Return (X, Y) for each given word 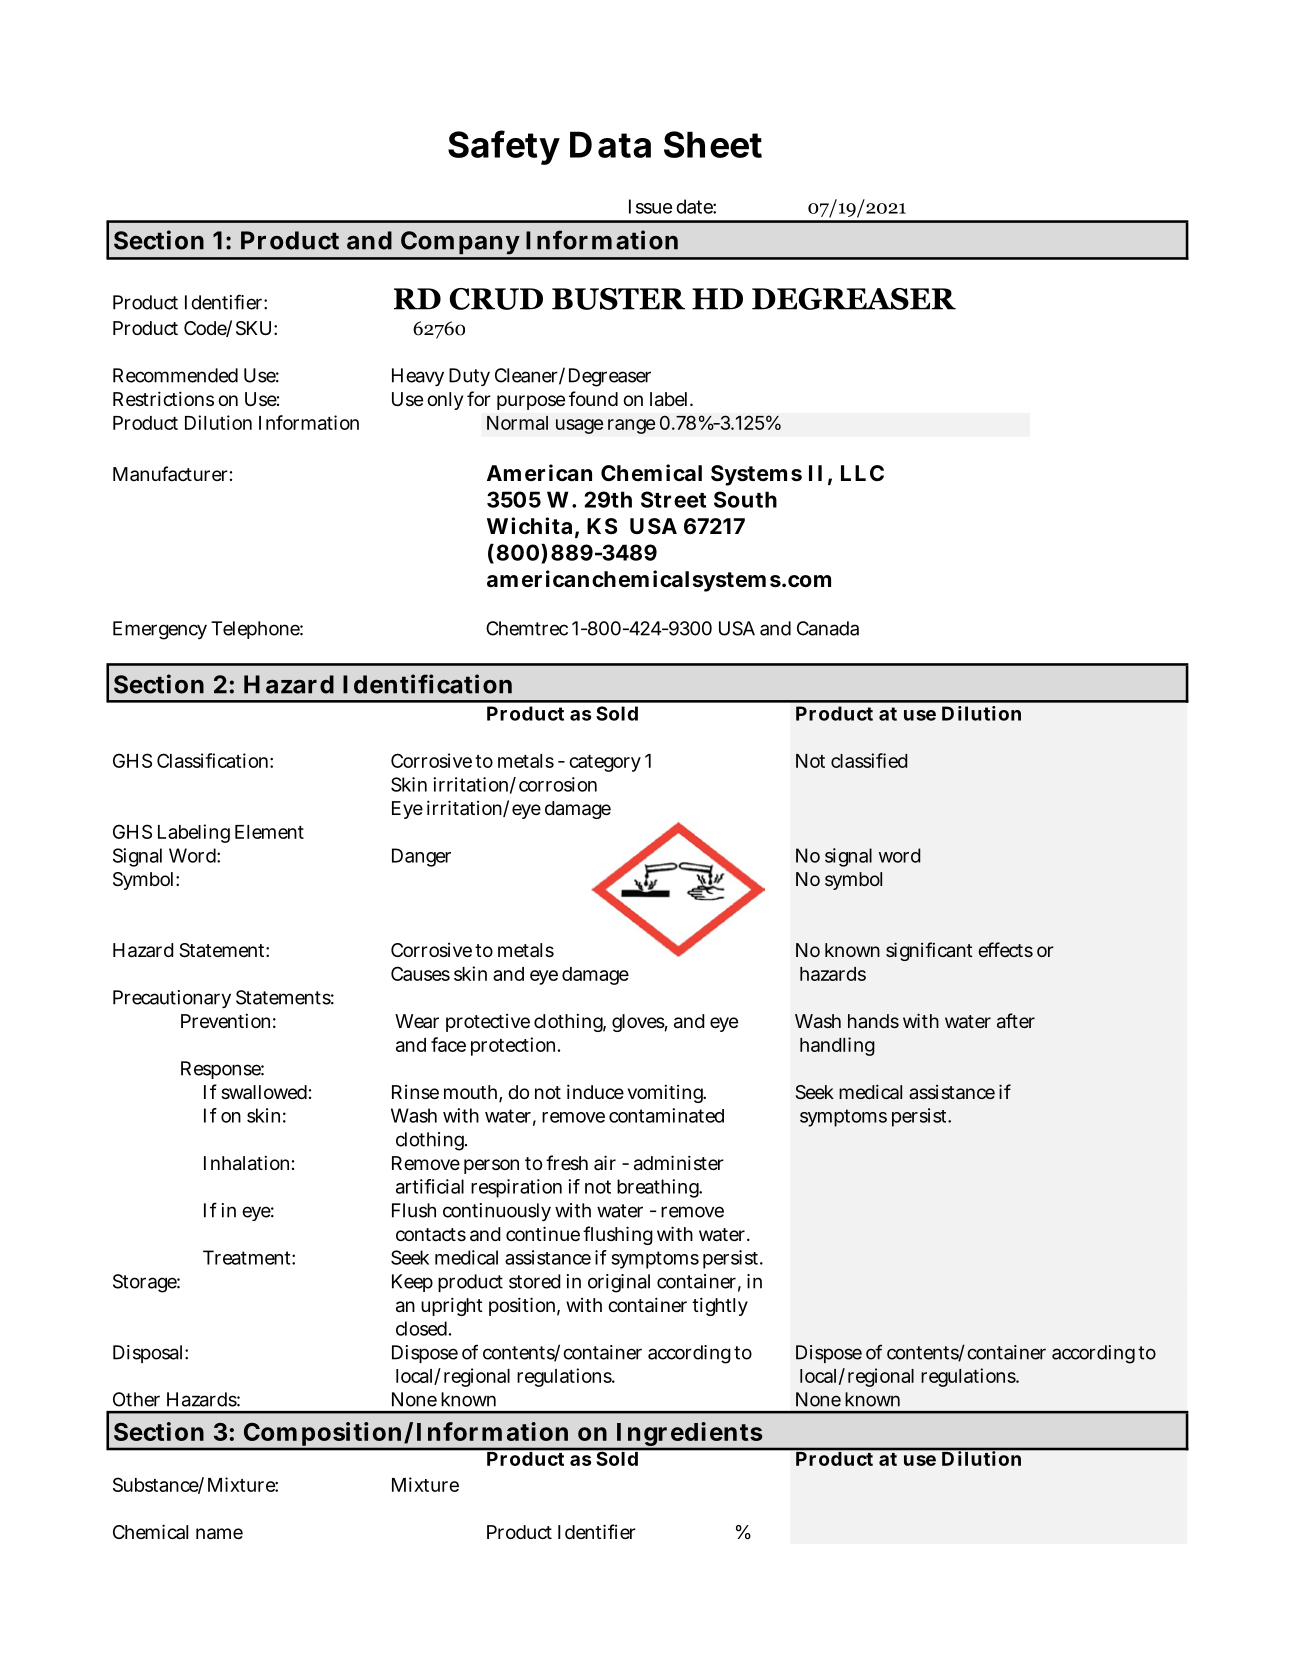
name (219, 1534)
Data (610, 144)
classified (869, 760)
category (605, 763)
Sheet (713, 144)
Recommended (175, 375)
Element (269, 832)
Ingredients (688, 1436)
